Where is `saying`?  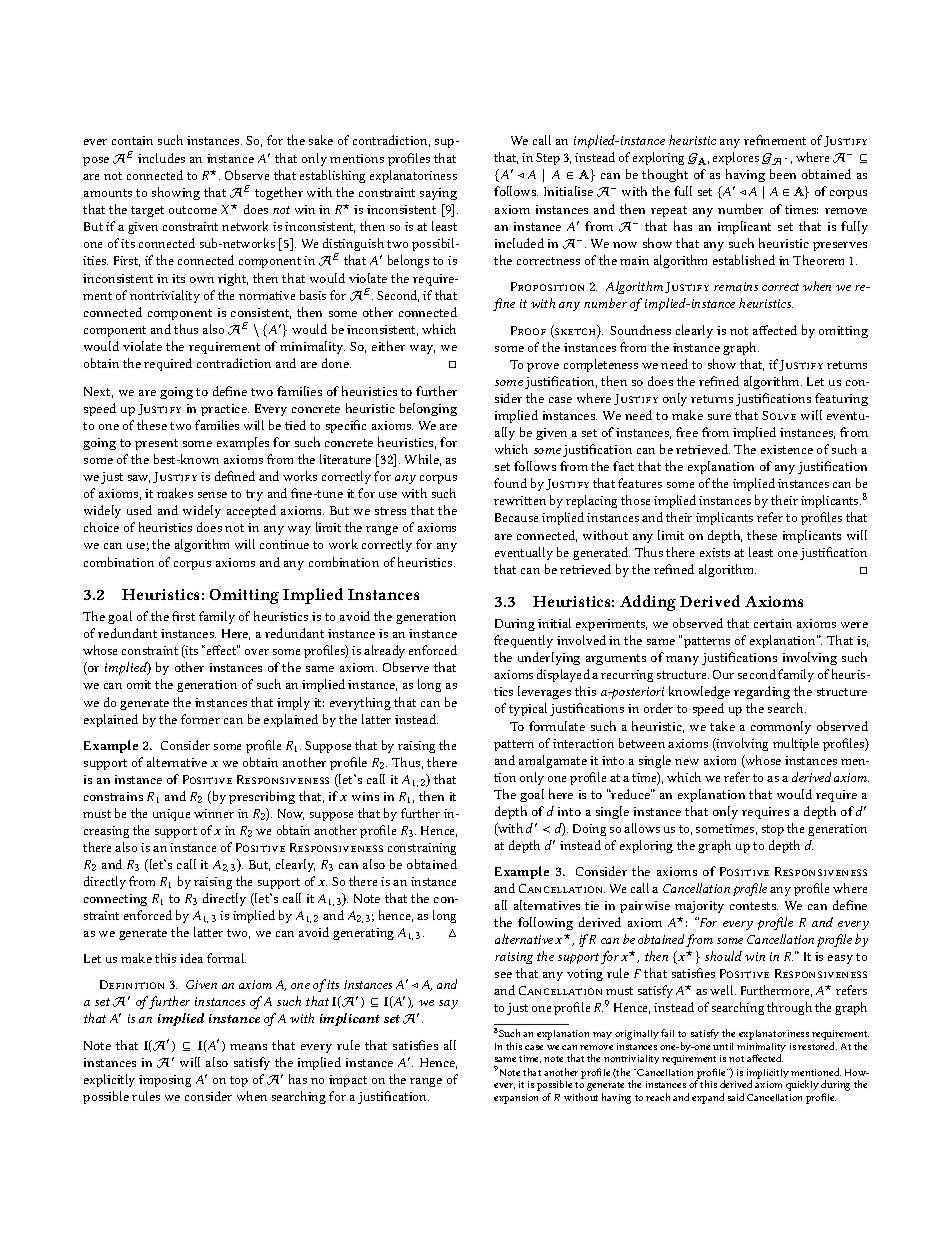
saying is located at coordinates (438, 194).
